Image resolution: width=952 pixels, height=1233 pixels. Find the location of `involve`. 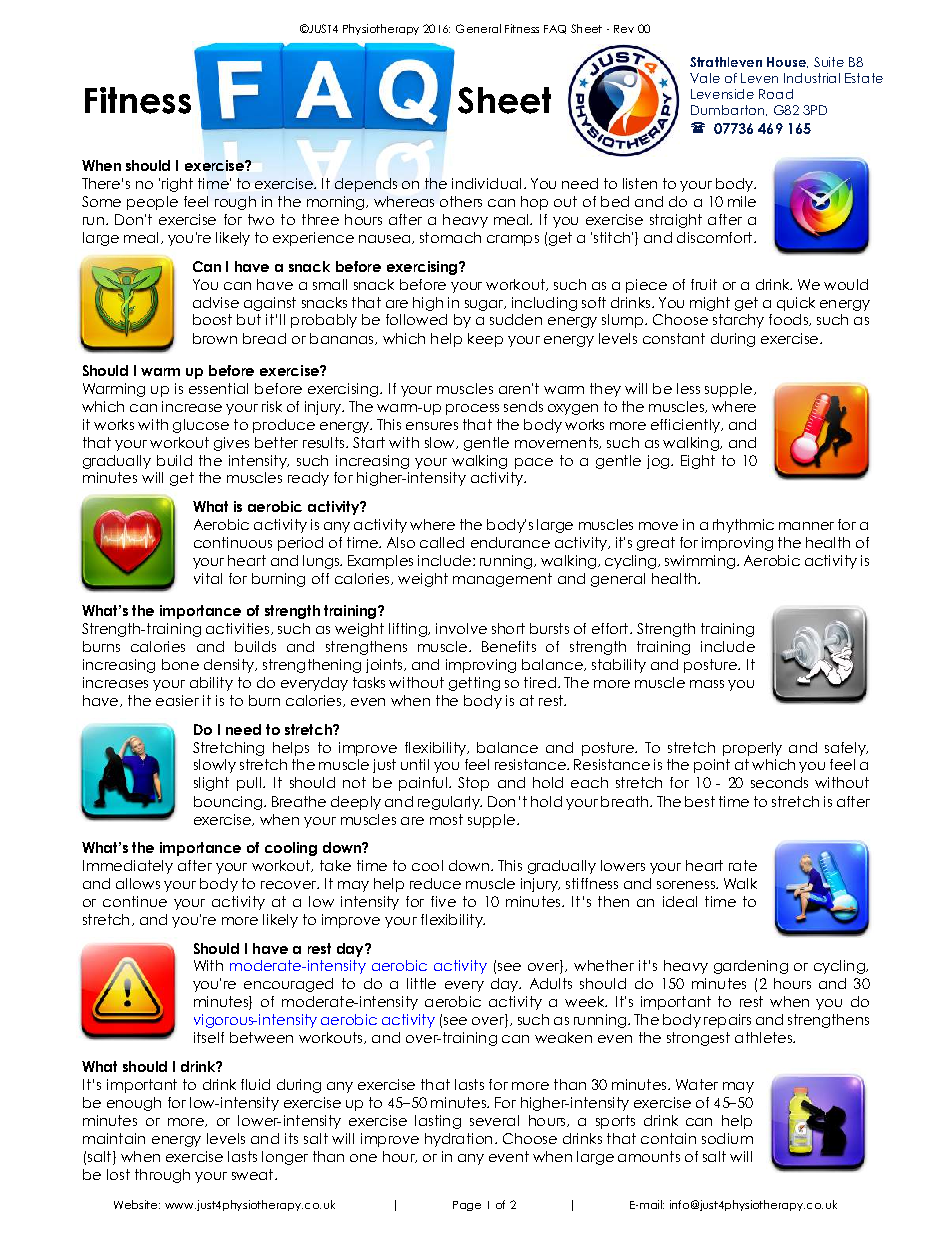

involve is located at coordinates (461, 628).
